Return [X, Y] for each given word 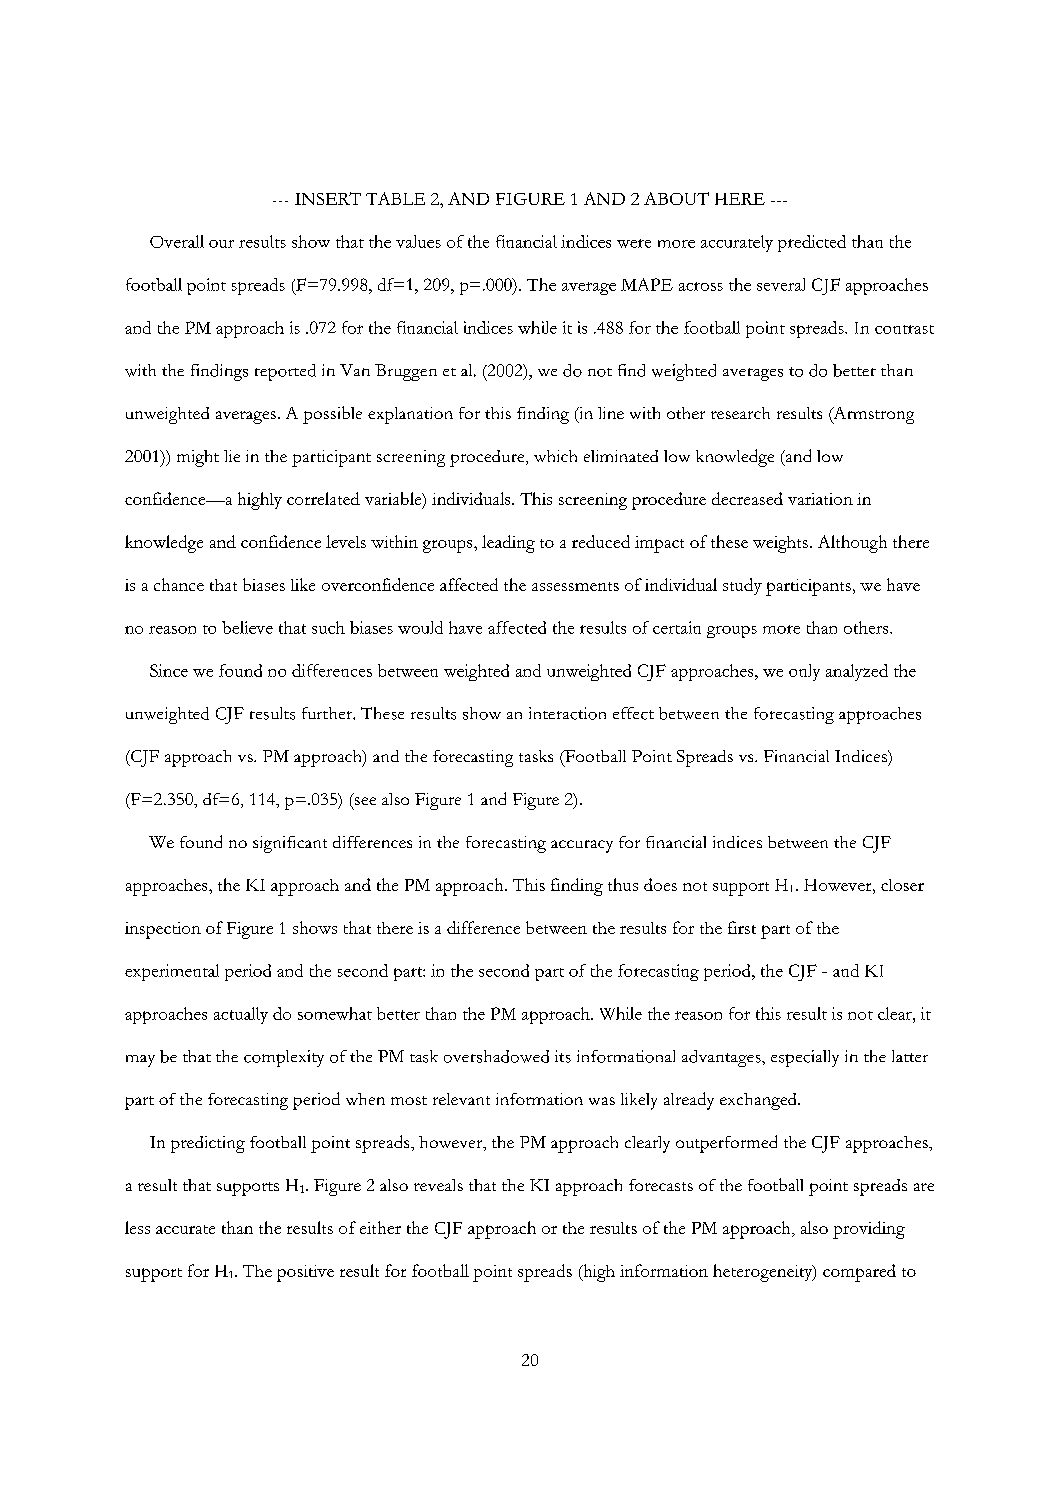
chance [179, 584]
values [418, 241]
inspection [163, 930]
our [221, 244]
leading [508, 544]
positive [305, 1273]
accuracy [582, 846]
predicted [812, 243]
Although [852, 544]
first [742, 927]
